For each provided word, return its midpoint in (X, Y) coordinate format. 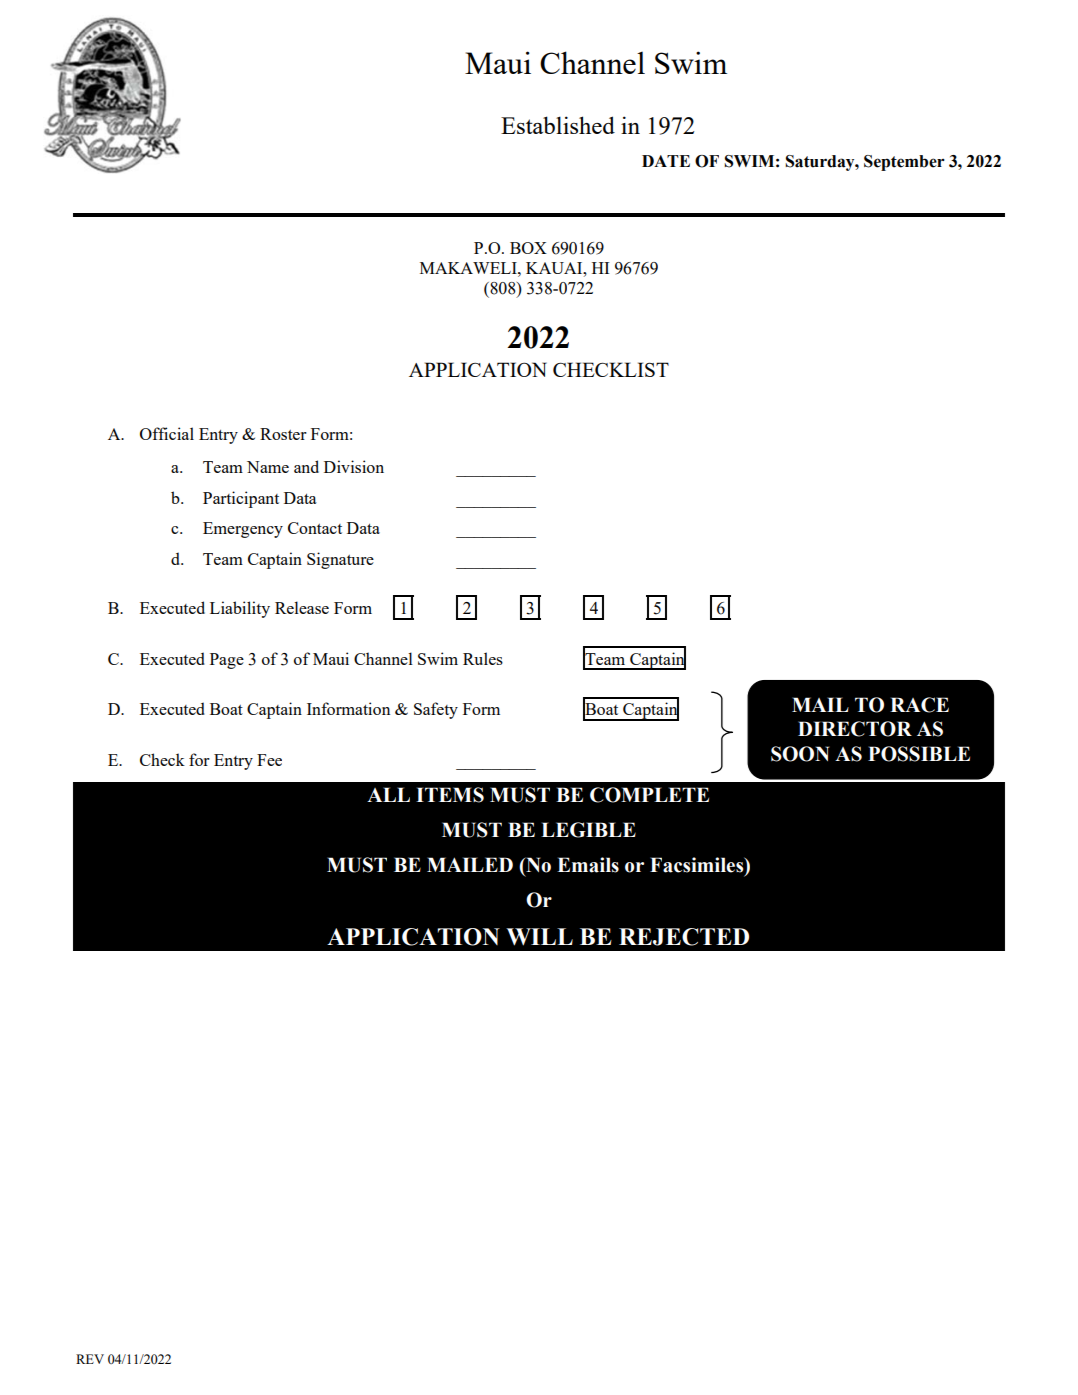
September (904, 163)
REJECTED (684, 937)
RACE (919, 705)
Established (558, 125)
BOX (528, 248)
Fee (269, 760)
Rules (483, 658)
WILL (539, 937)
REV (90, 1359)
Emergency (243, 530)
